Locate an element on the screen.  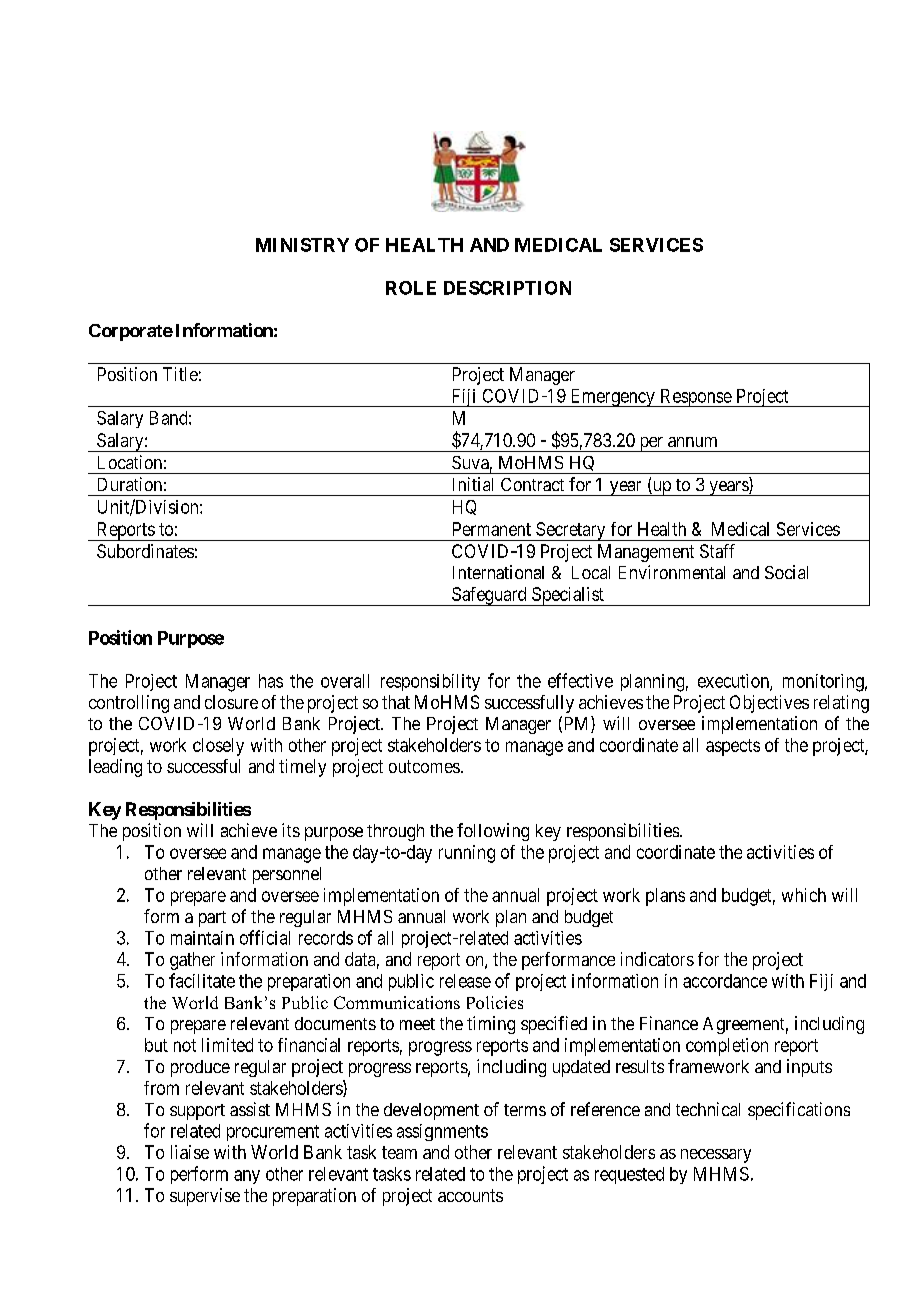
closure is located at coordinates (231, 702).
